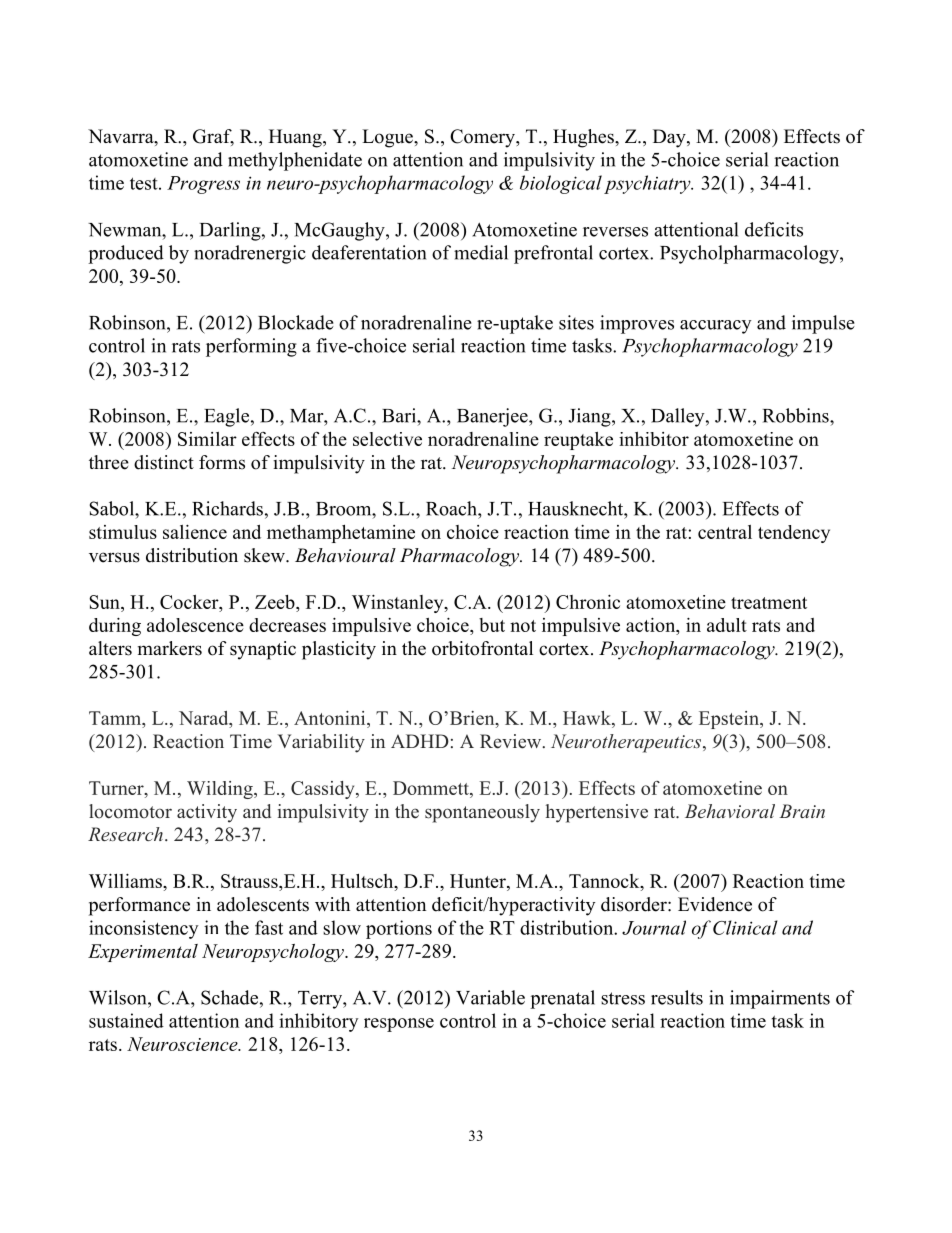 The height and width of the screenshot is (1233, 952). Describe the element at coordinates (126, 1020) in the screenshot. I see `sustained` at that location.
